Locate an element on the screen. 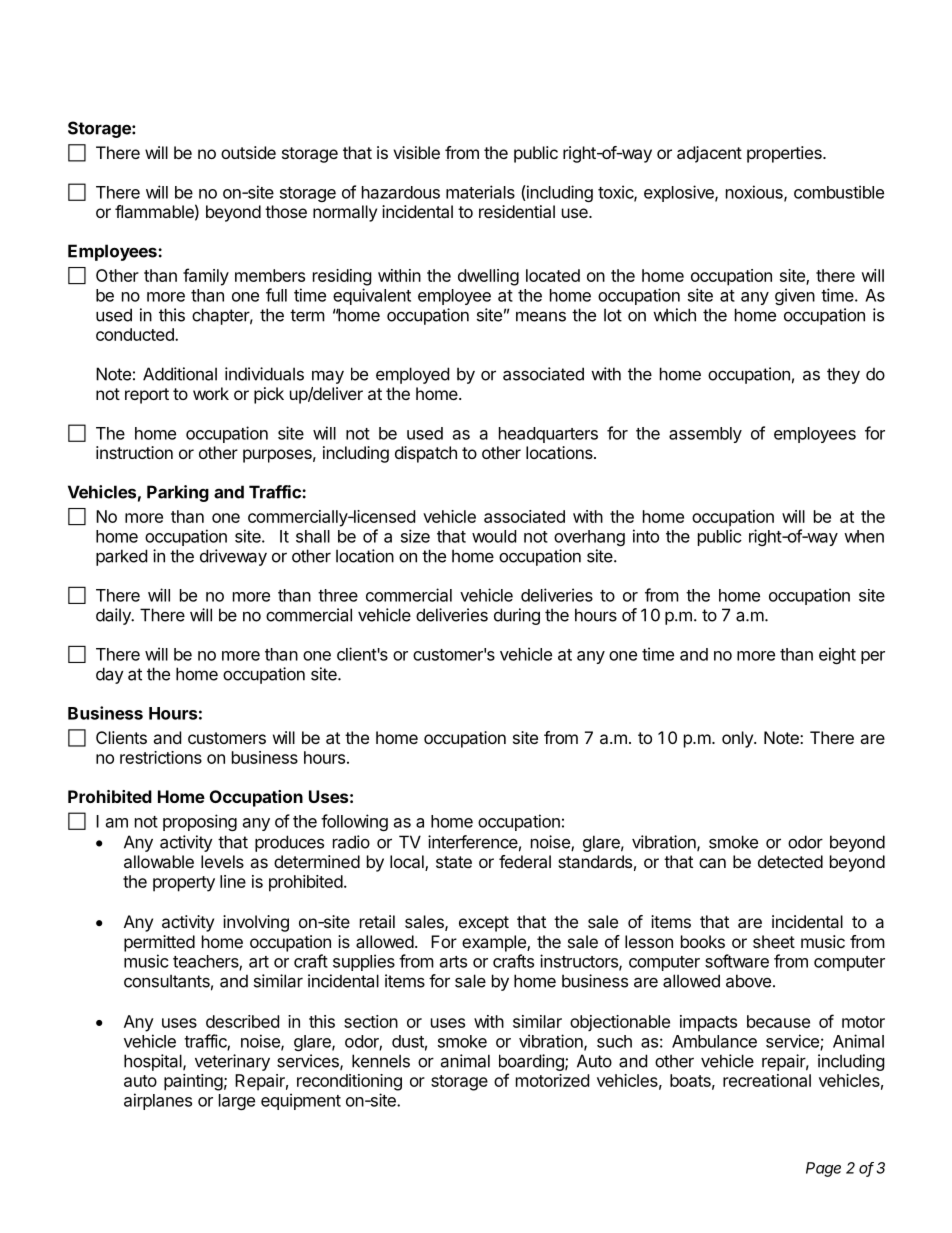 This screenshot has height=1233, width=952. materials is located at coordinates (480, 192).
